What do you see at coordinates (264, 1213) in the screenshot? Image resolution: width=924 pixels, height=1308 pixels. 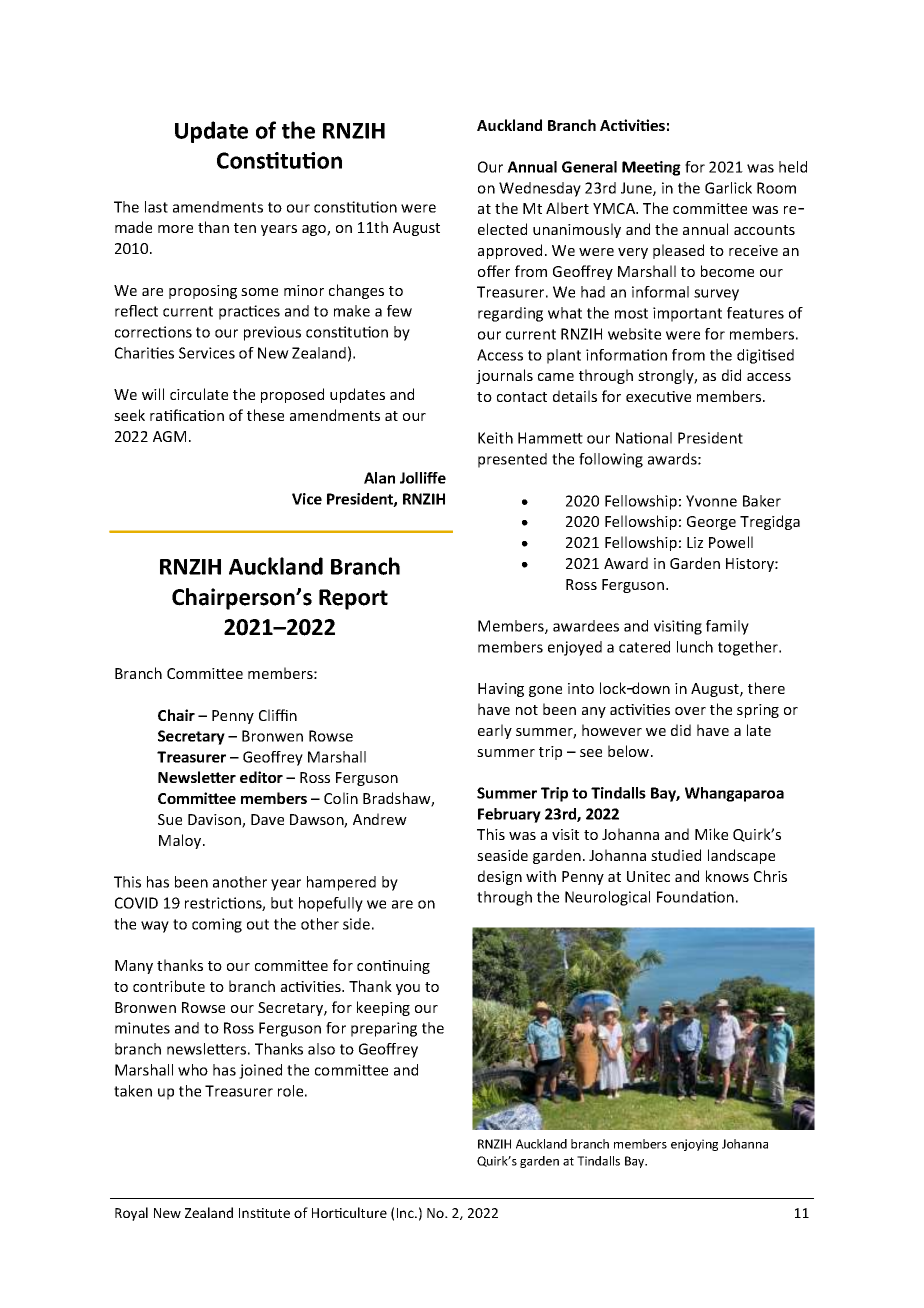 I see `Institute` at bounding box center [264, 1213].
